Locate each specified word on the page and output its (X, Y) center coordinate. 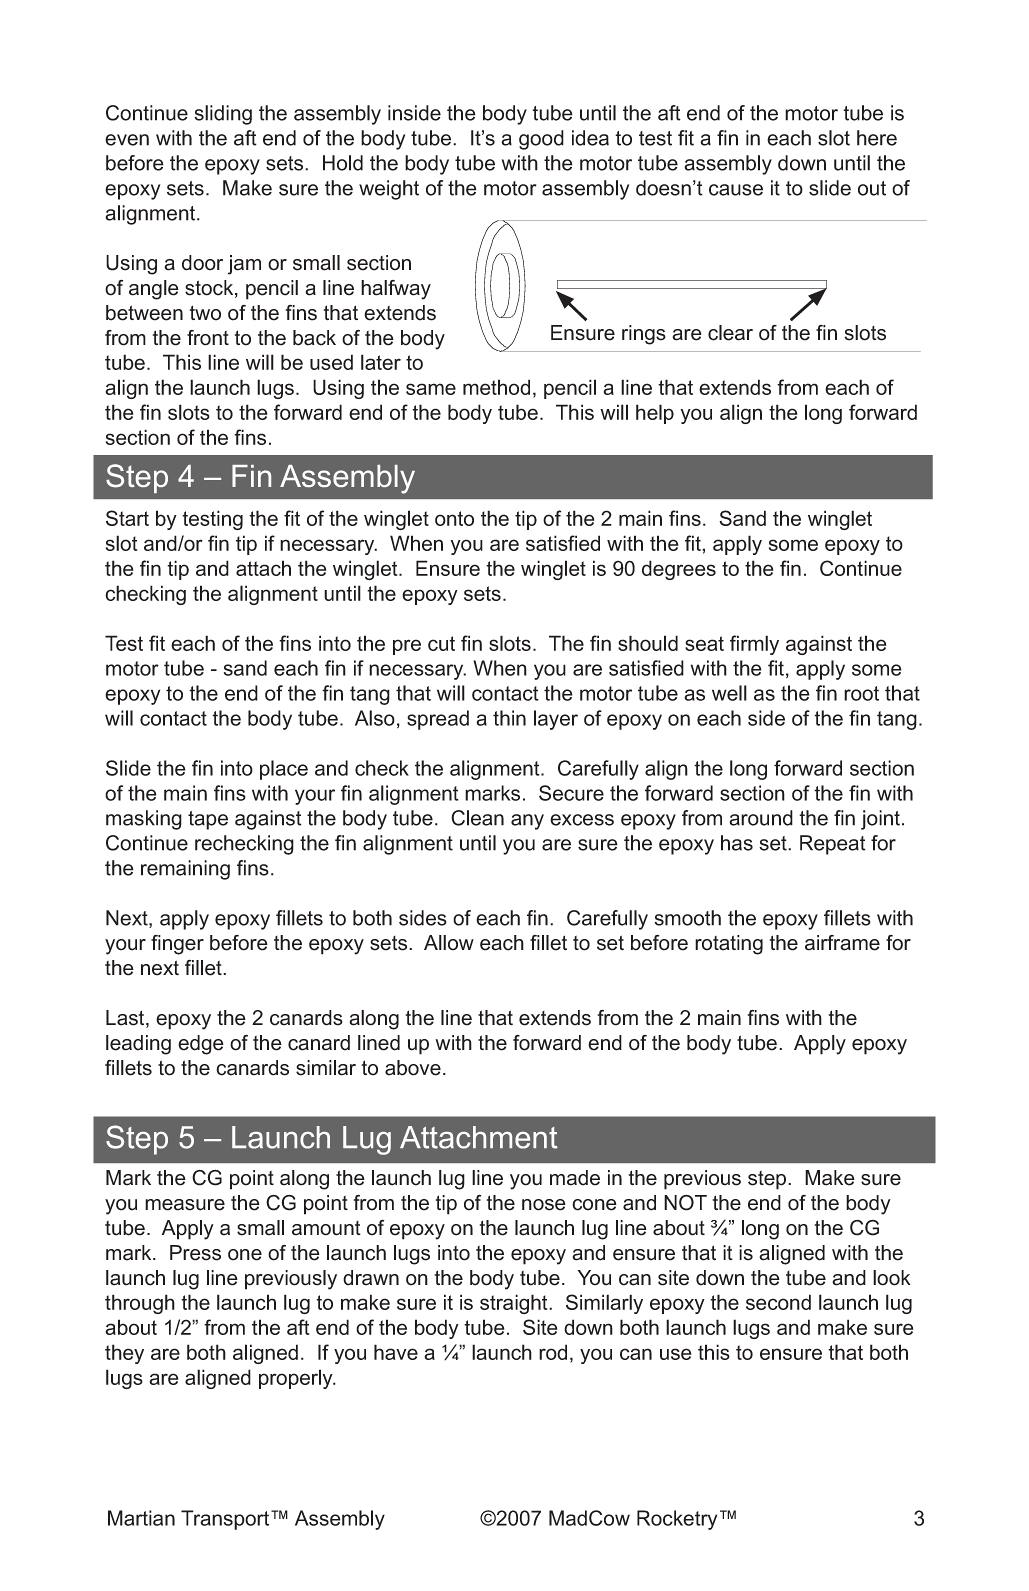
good (541, 140)
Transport (226, 1520)
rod (553, 1352)
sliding (223, 115)
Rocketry (677, 1520)
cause (736, 190)
